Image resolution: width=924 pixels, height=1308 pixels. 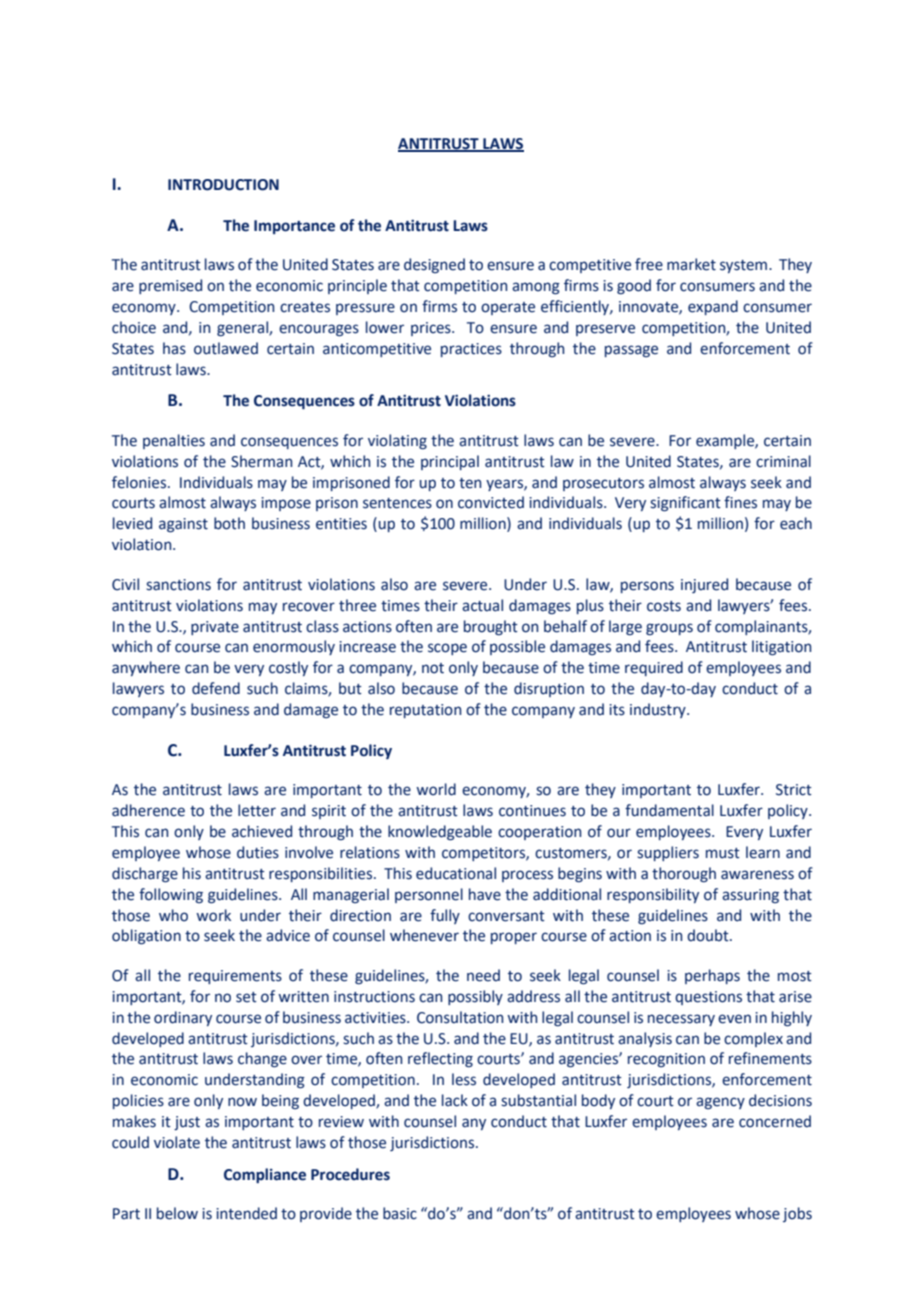 What do you see at coordinates (691, 264) in the screenshot?
I see `market` at bounding box center [691, 264].
